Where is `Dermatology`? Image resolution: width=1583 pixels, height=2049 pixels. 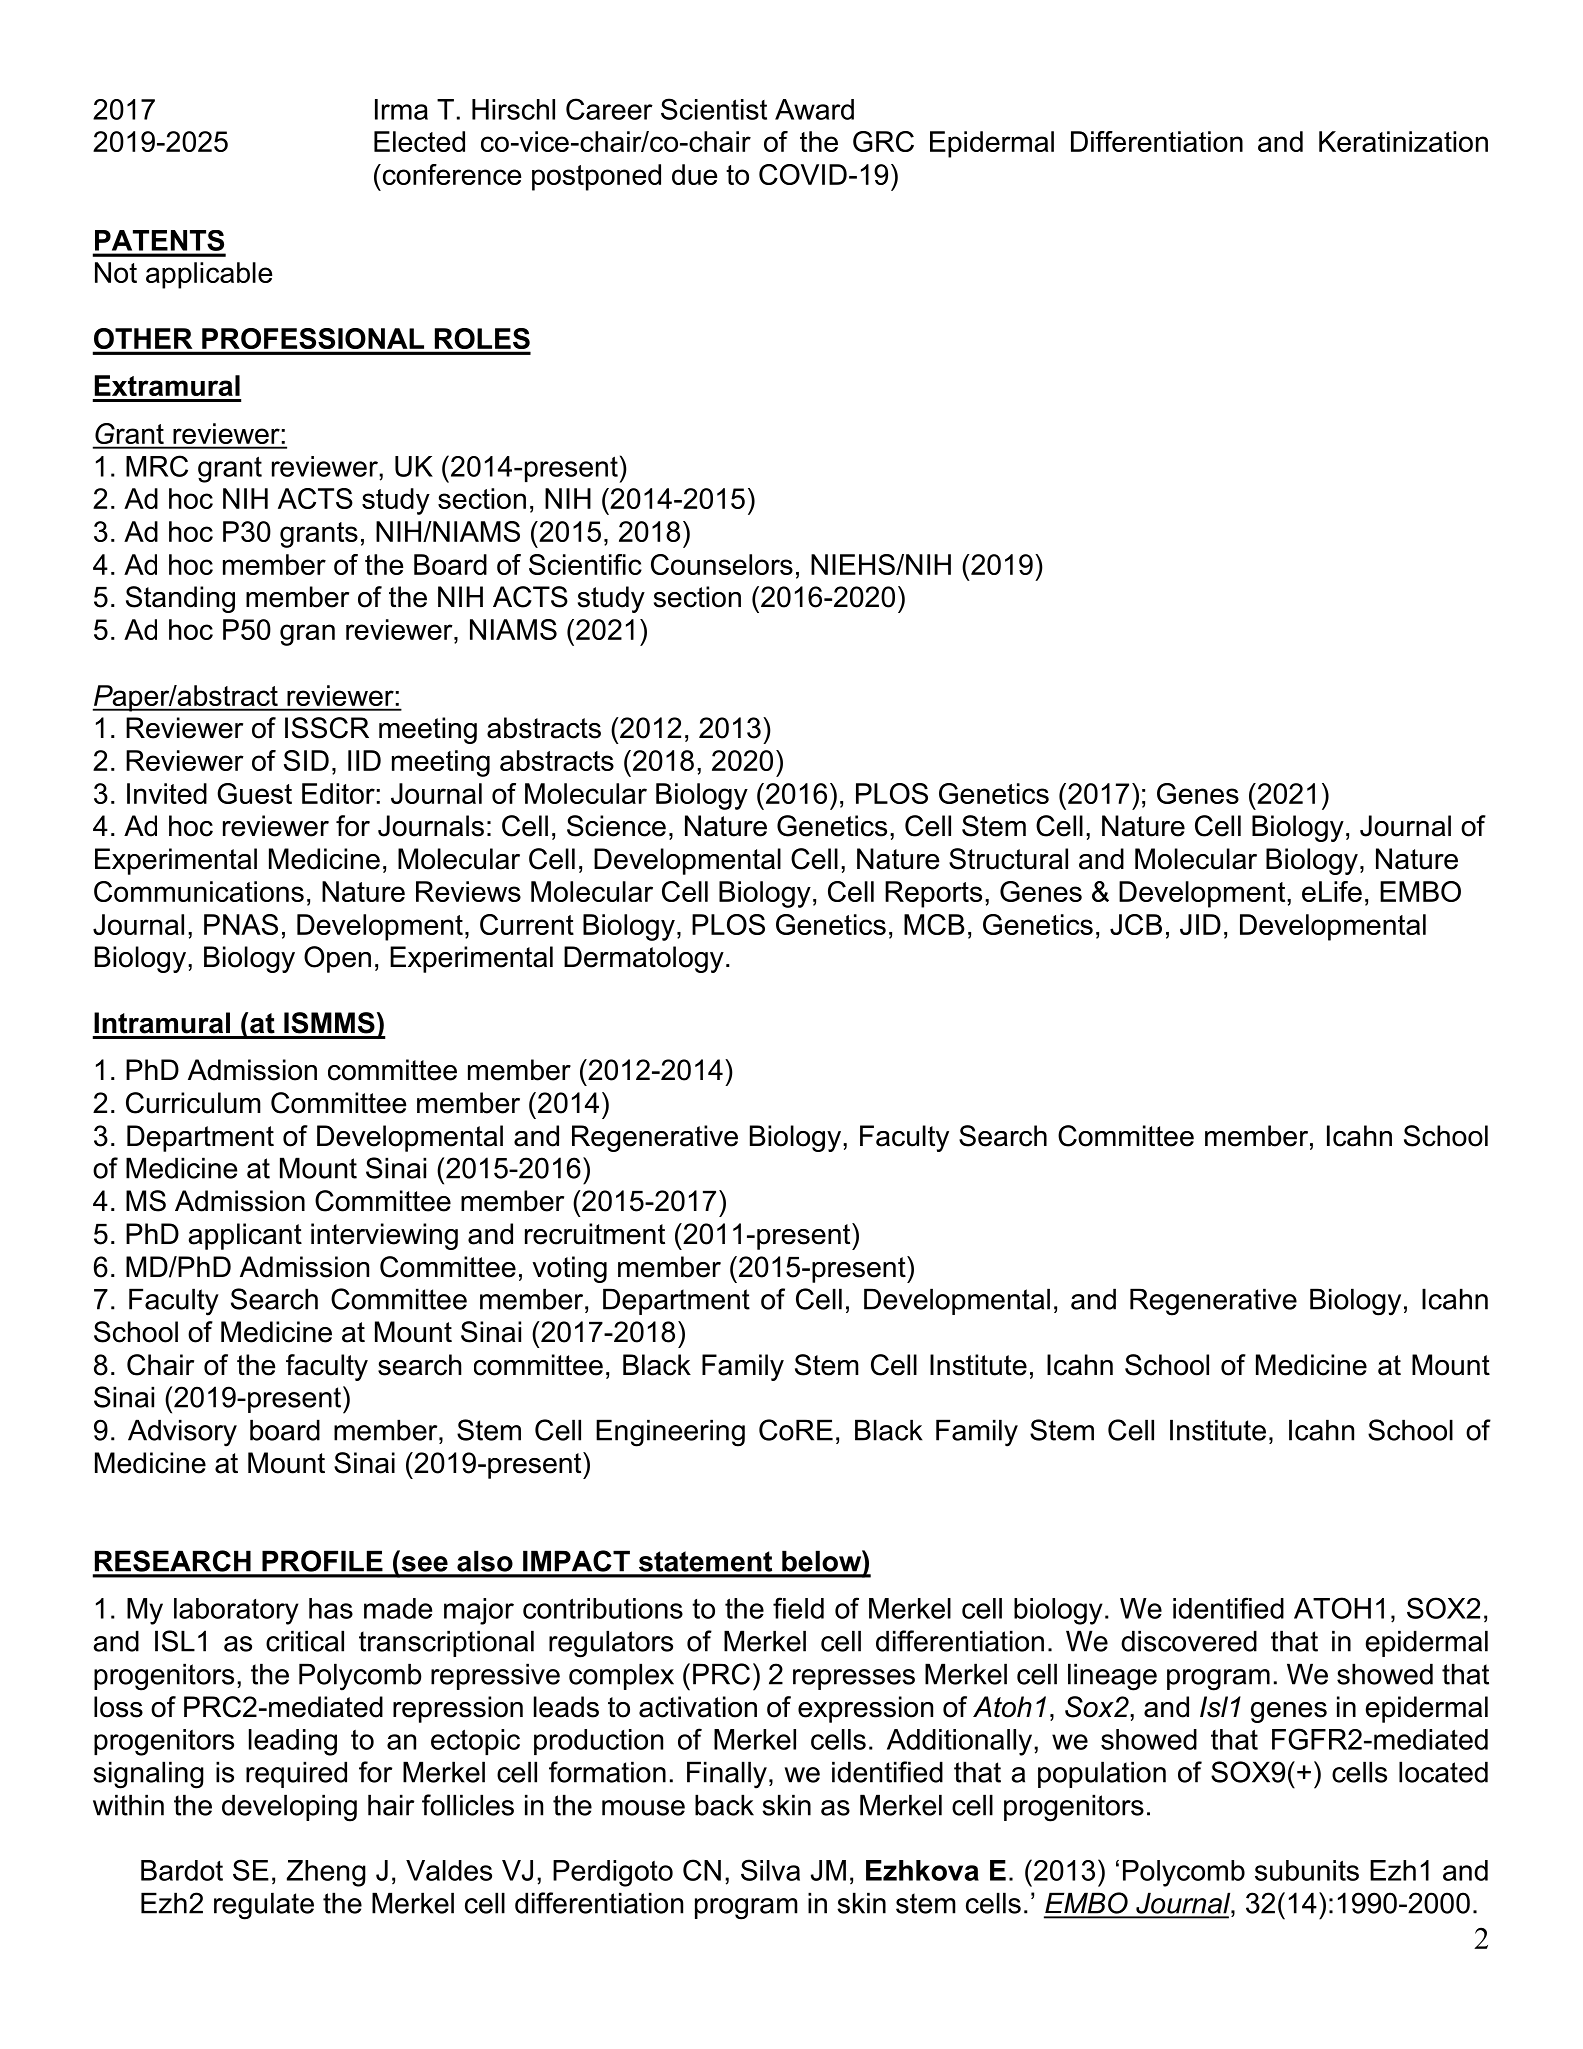 Dermatology is located at coordinates (644, 959).
